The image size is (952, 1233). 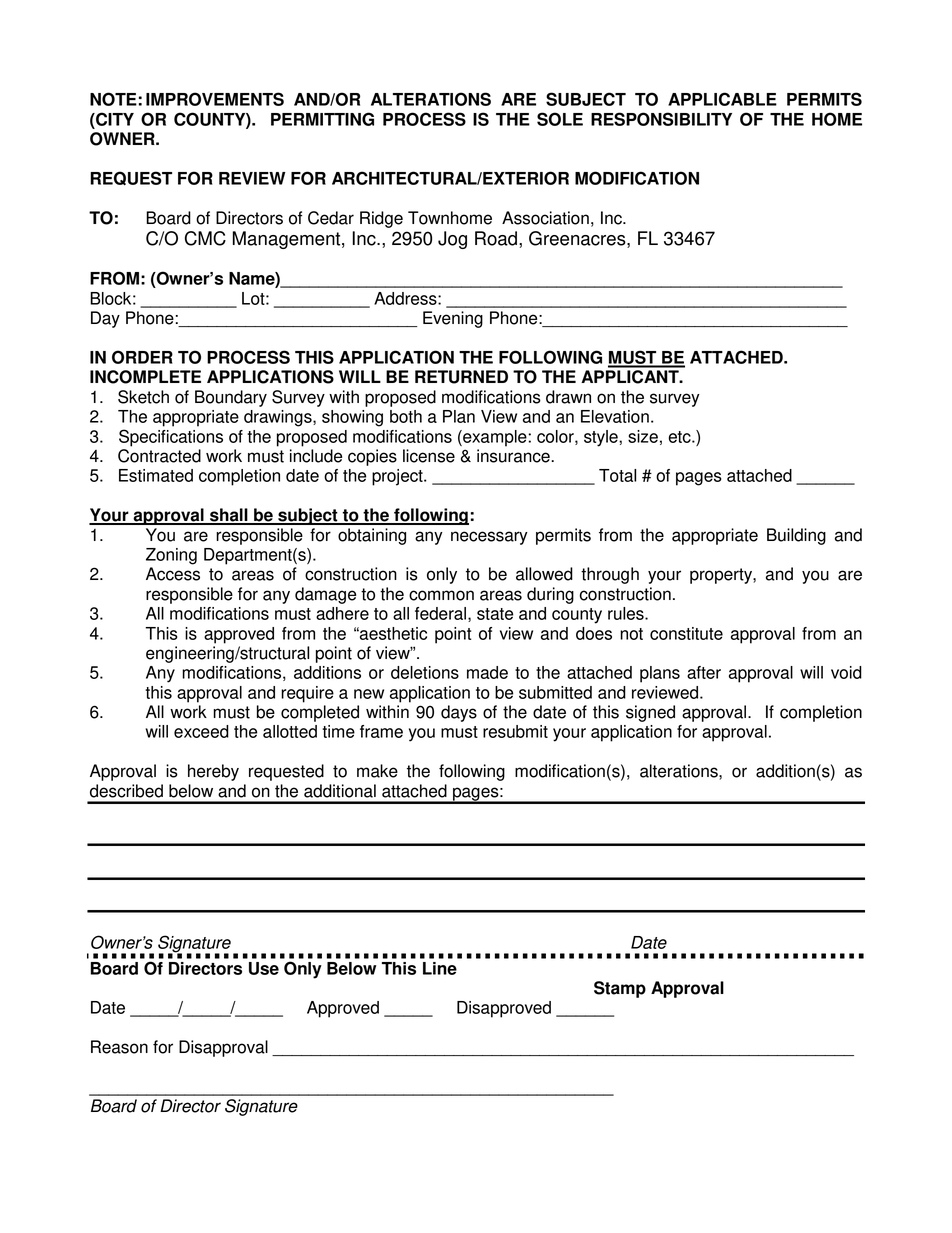 What do you see at coordinates (213, 772) in the screenshot?
I see `hereby` at bounding box center [213, 772].
